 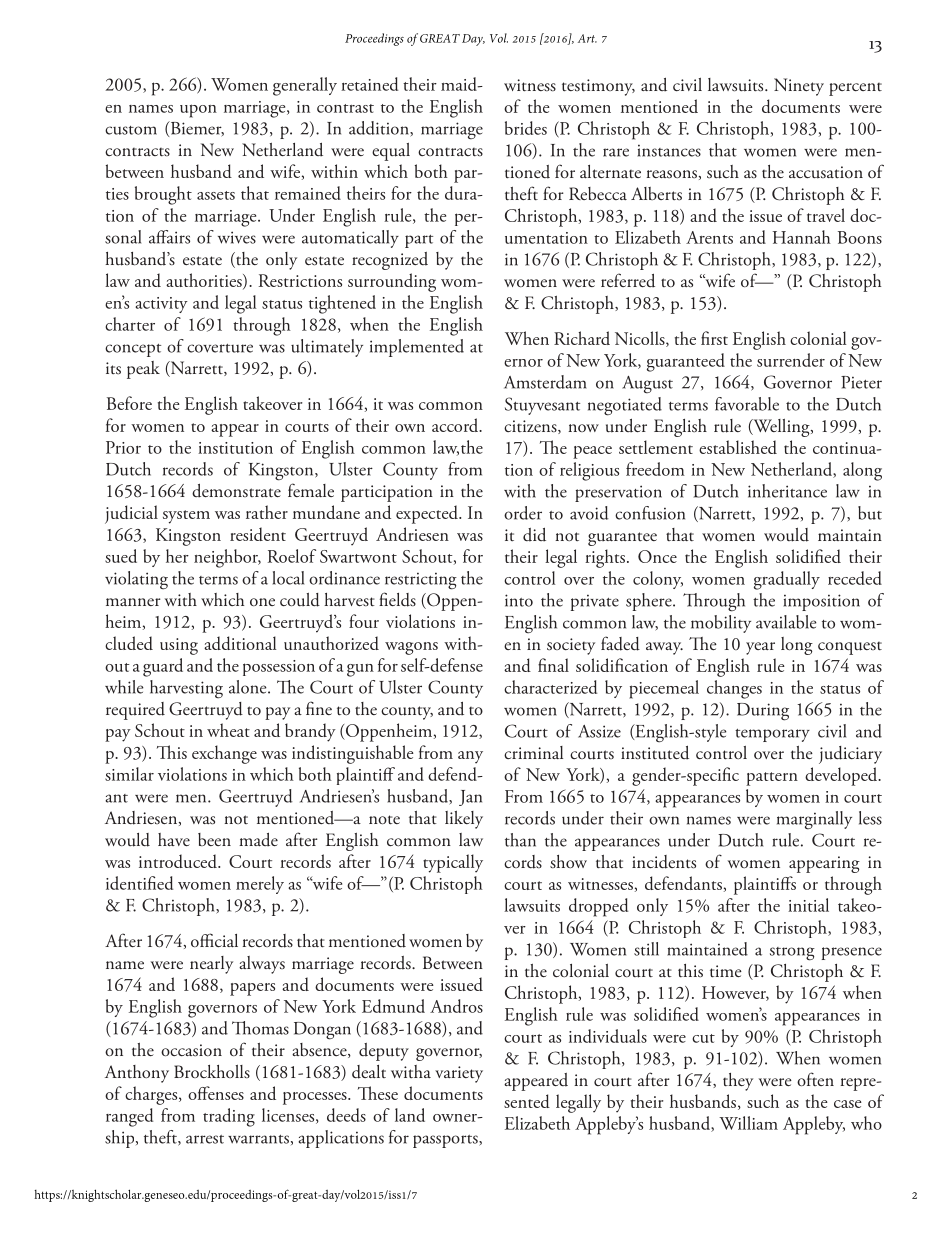 I want to click on available, so click(x=786, y=622).
